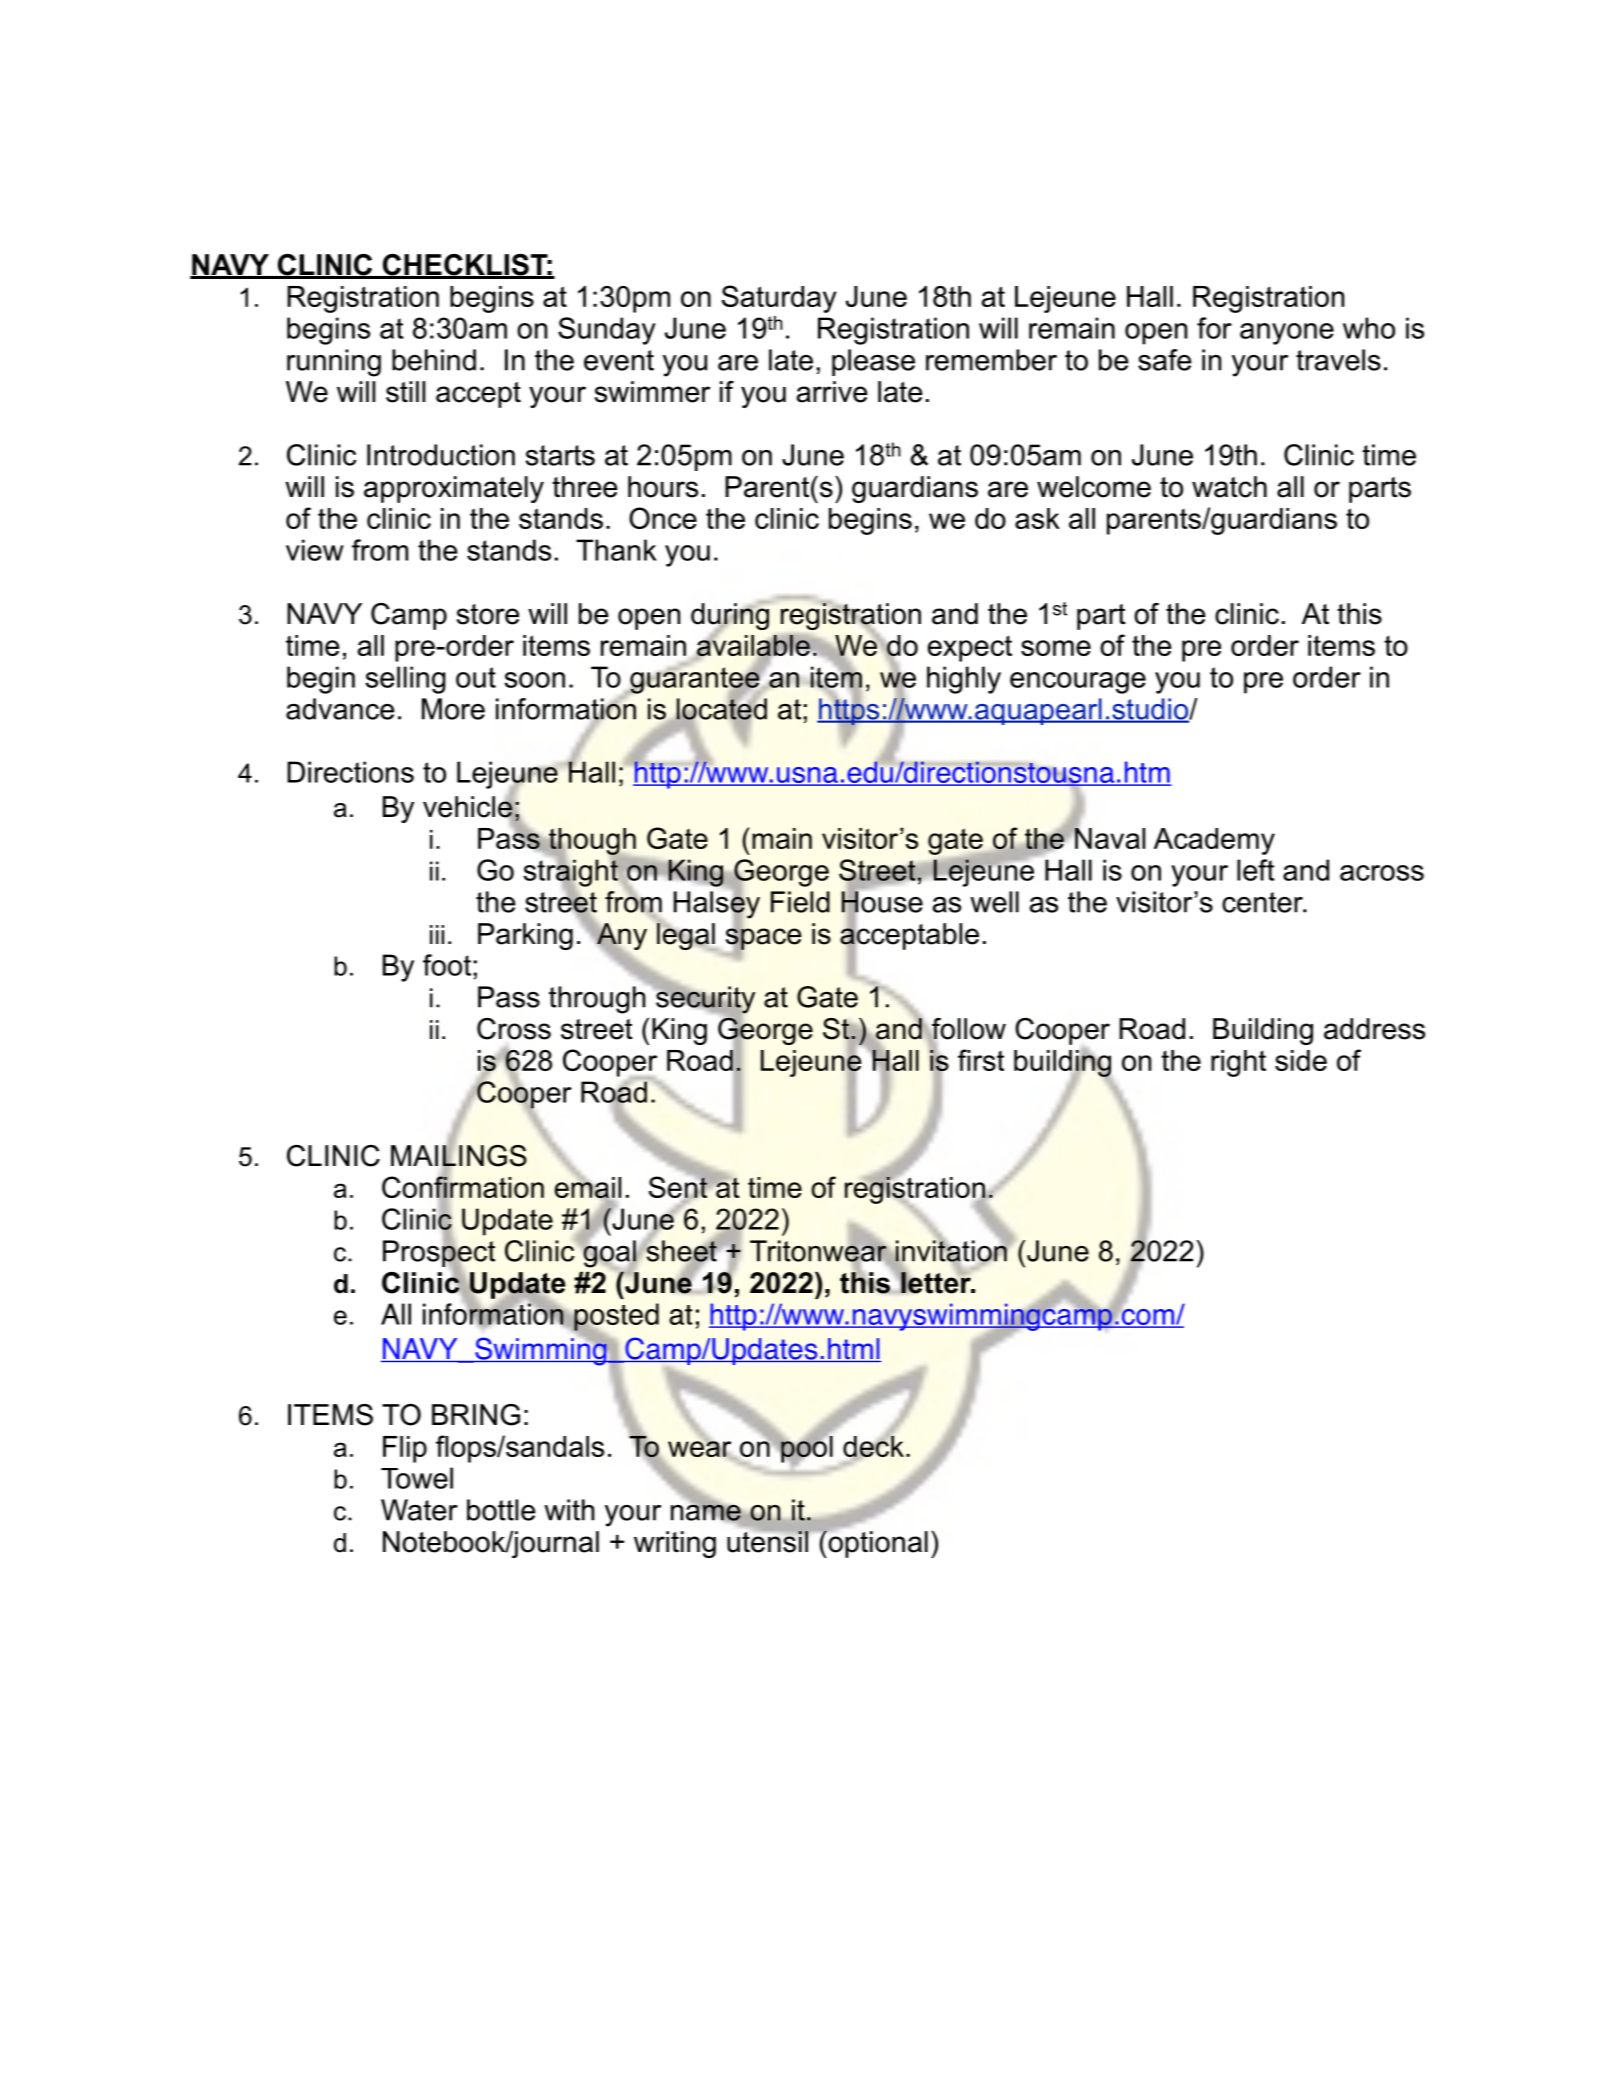 This screenshot has width=1618, height=2094. What do you see at coordinates (882, 902) in the screenshot?
I see `House` at bounding box center [882, 902].
